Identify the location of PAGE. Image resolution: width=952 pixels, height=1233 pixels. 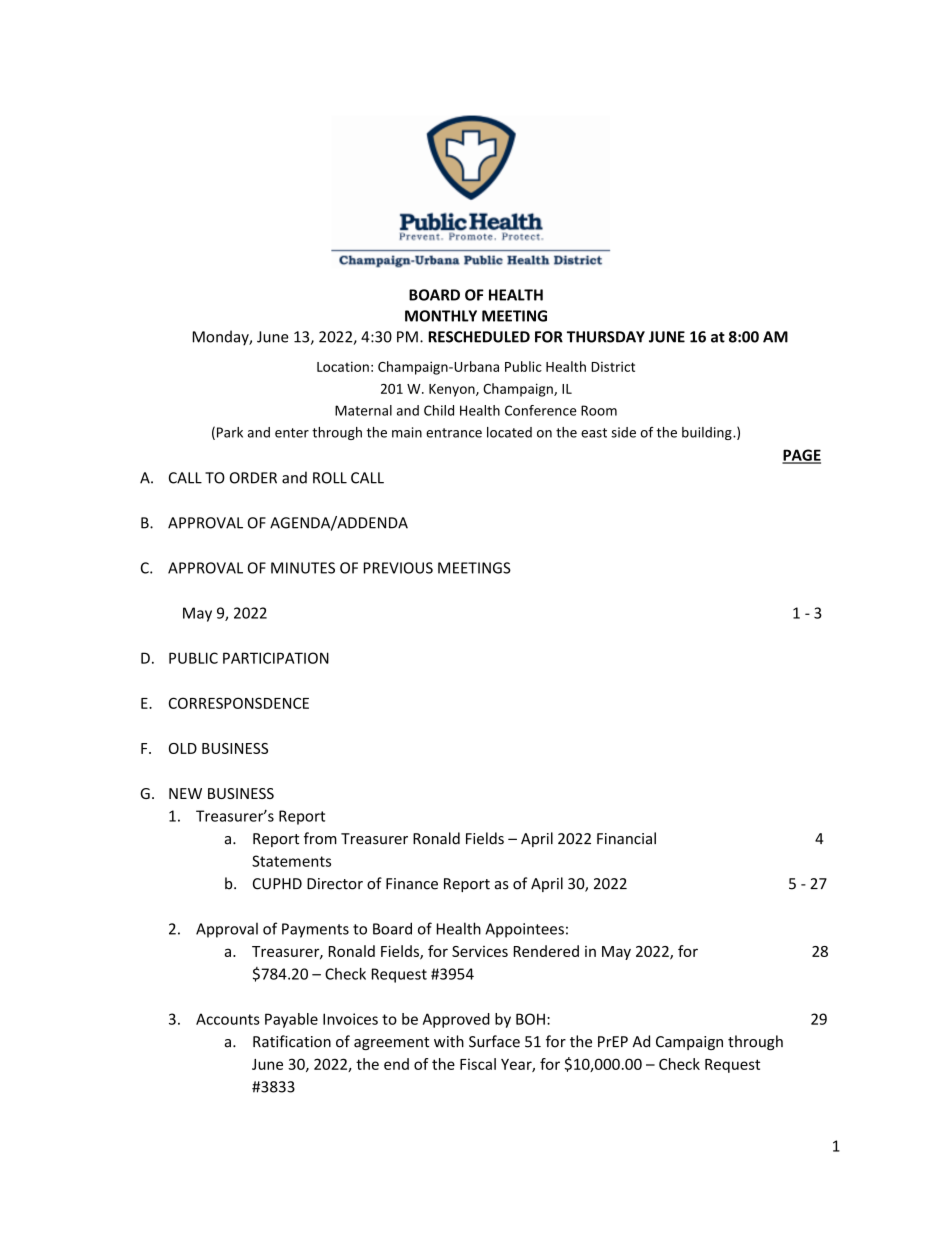
(801, 456).
